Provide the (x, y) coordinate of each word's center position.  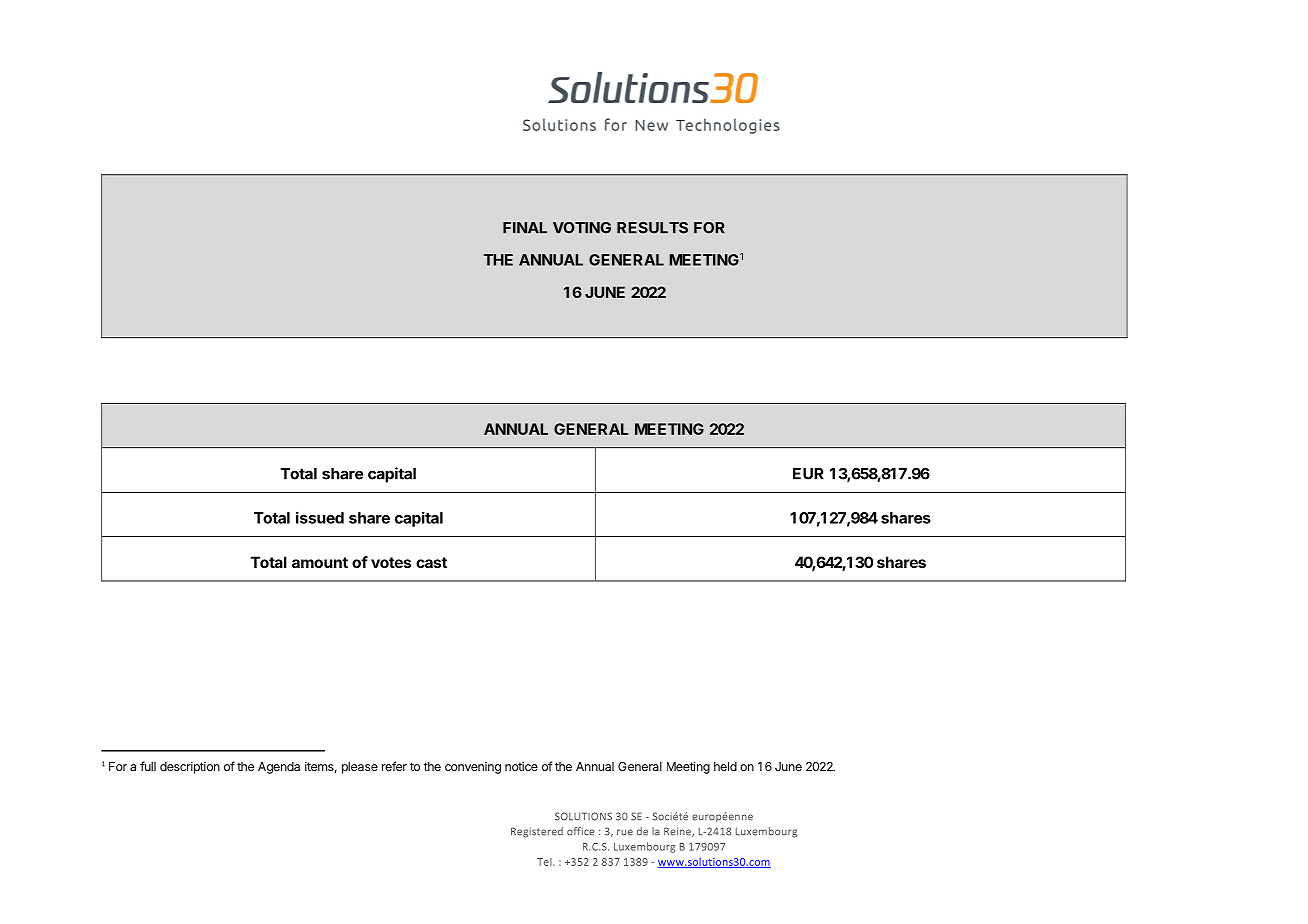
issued (320, 517)
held (725, 766)
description (190, 768)
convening (473, 768)
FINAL (525, 228)
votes (391, 562)
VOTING (582, 228)
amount (320, 562)
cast (431, 562)
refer (394, 766)
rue (625, 832)
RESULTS (652, 228)
